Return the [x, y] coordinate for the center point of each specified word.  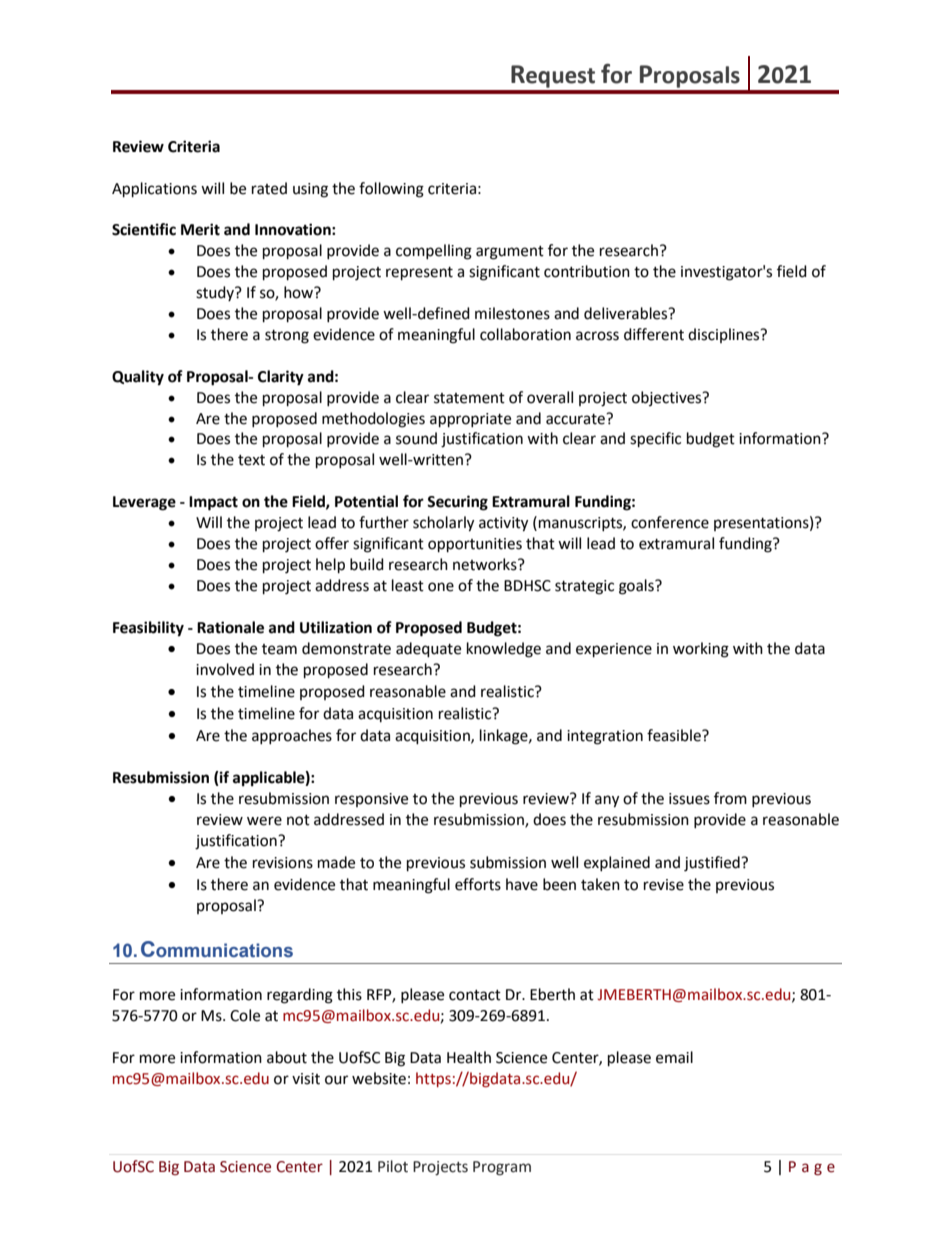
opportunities [475, 545]
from [730, 798]
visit [306, 1079]
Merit [200, 229]
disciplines [725, 335]
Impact [213, 503]
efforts [478, 884]
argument [510, 253]
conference [670, 522]
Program [502, 1168]
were [264, 821]
